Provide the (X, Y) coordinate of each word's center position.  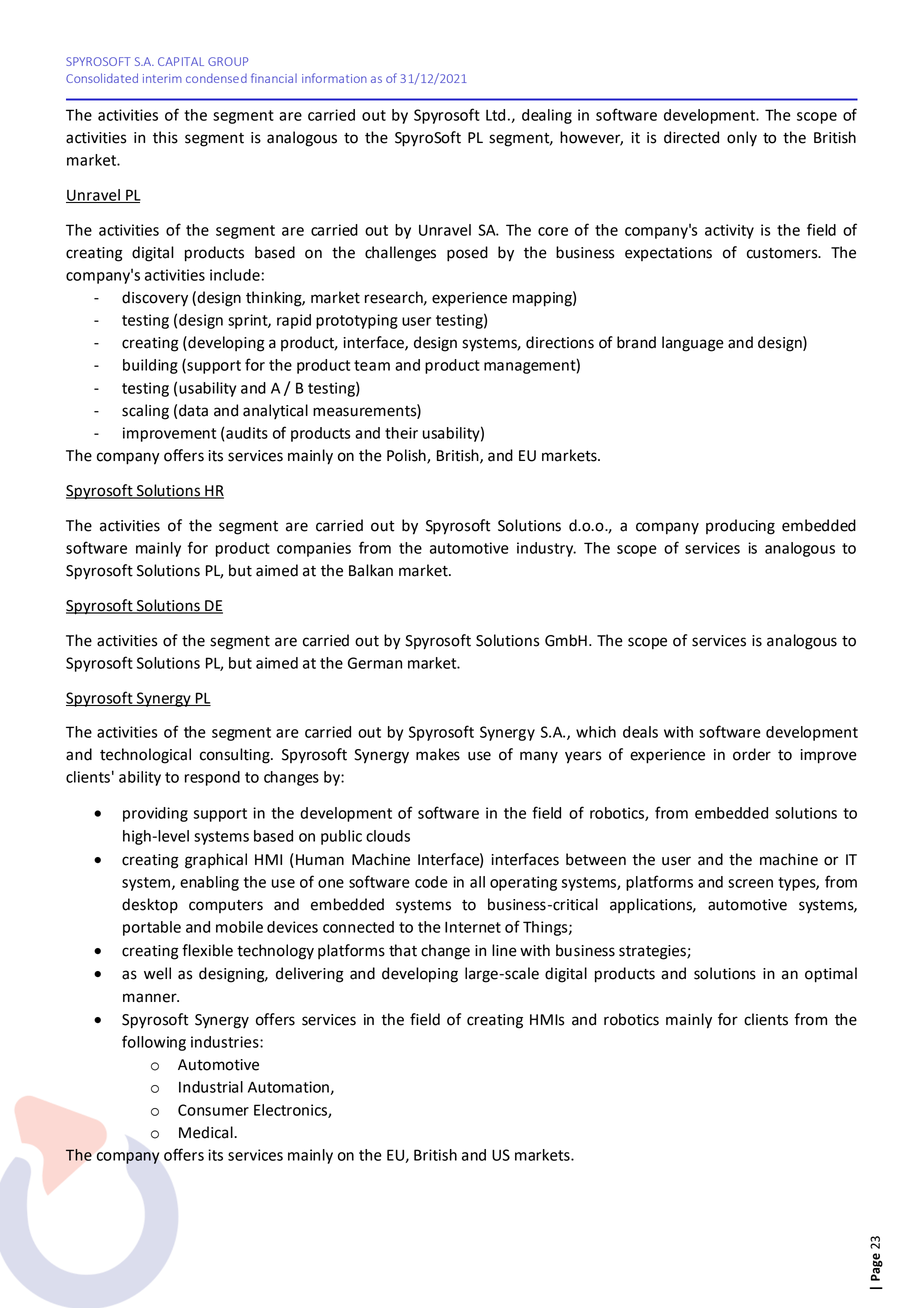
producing (740, 527)
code (431, 882)
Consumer (213, 1110)
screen (750, 883)
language (693, 344)
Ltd (495, 115)
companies (314, 549)
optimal (831, 975)
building (150, 366)
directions (560, 342)
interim (162, 78)
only (742, 139)
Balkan (371, 570)
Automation (289, 1088)
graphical (216, 861)
